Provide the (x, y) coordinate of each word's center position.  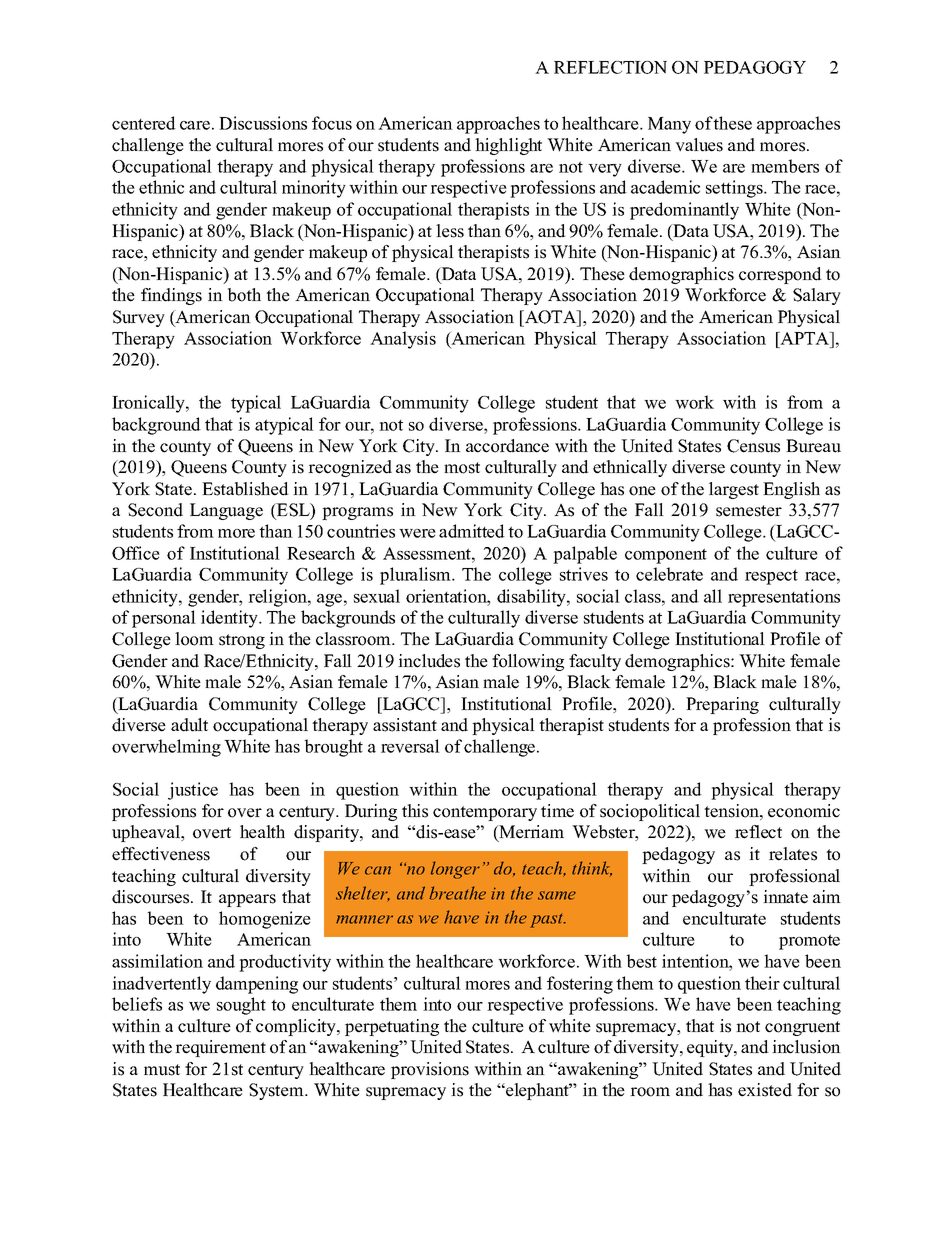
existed (765, 1090)
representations (784, 598)
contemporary (485, 813)
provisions (430, 1070)
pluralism (416, 576)
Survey (139, 318)
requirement (220, 1048)
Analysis (403, 340)
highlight (508, 146)
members (785, 166)
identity (231, 619)
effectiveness (161, 854)
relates (793, 854)
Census (753, 446)
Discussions (263, 123)
